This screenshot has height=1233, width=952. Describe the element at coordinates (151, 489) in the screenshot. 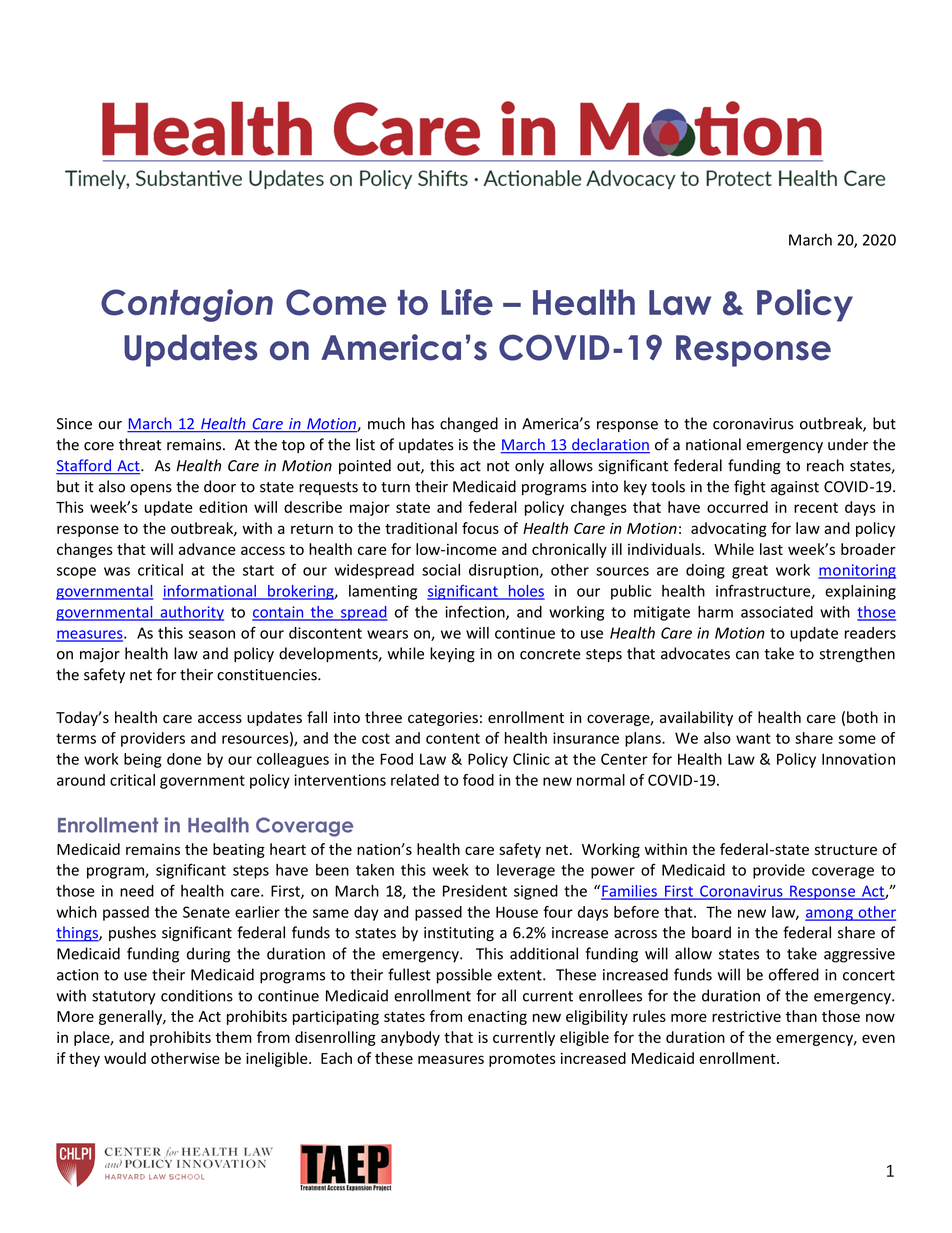

I see `opens` at that location.
